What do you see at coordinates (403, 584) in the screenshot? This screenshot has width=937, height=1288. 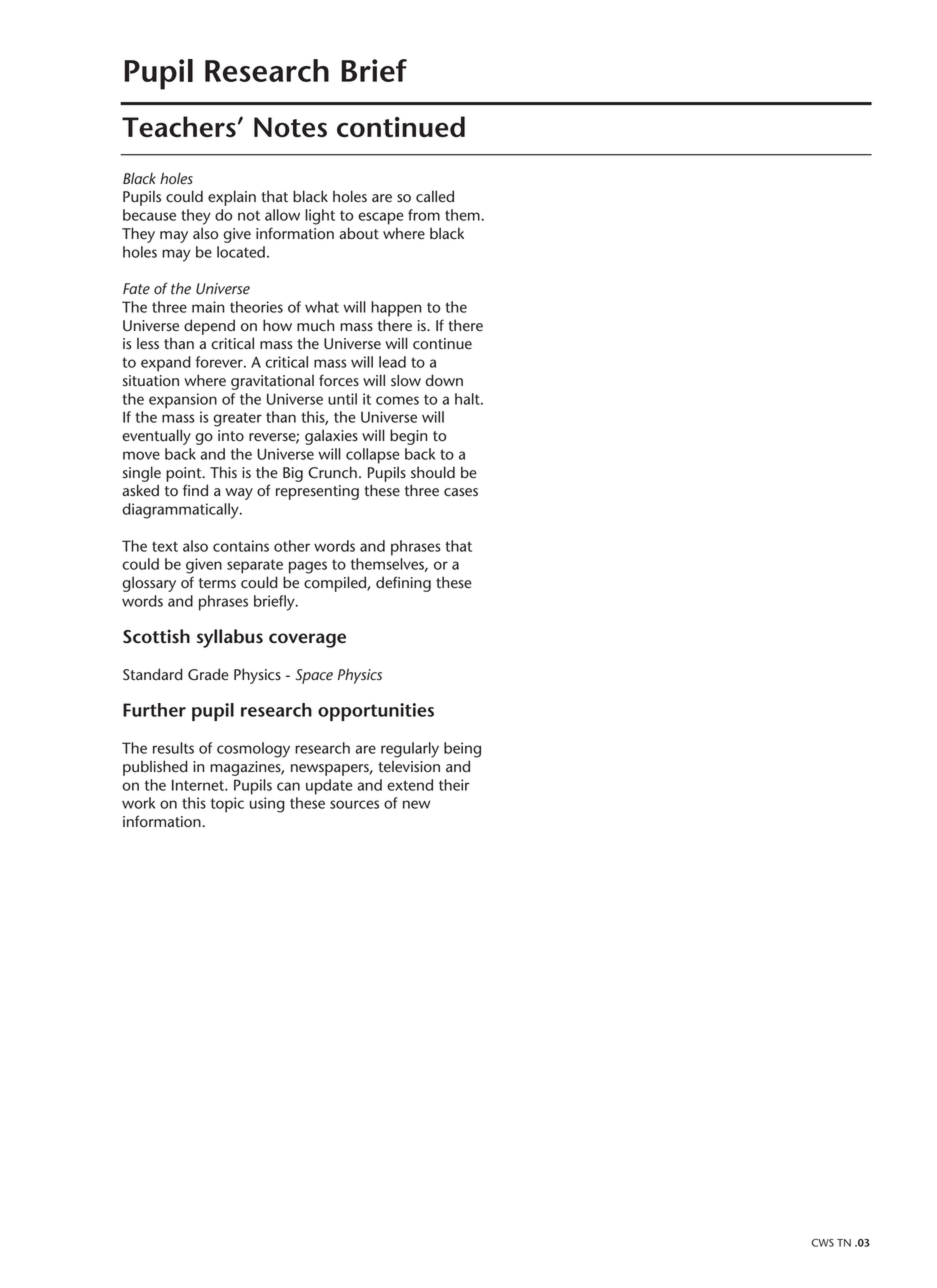 I see `defining` at bounding box center [403, 584].
